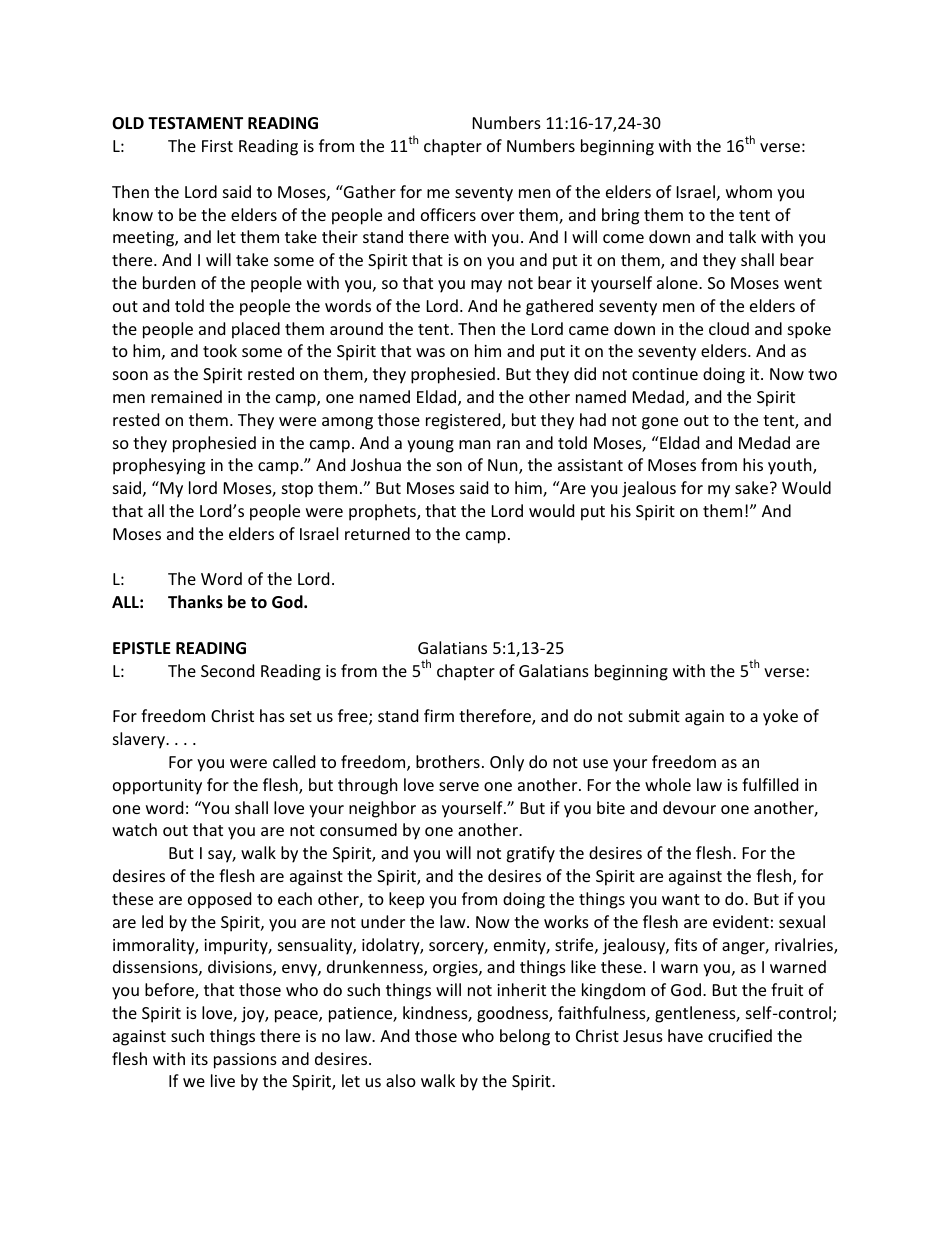 The height and width of the image is (1233, 952). I want to click on officers, so click(448, 214).
